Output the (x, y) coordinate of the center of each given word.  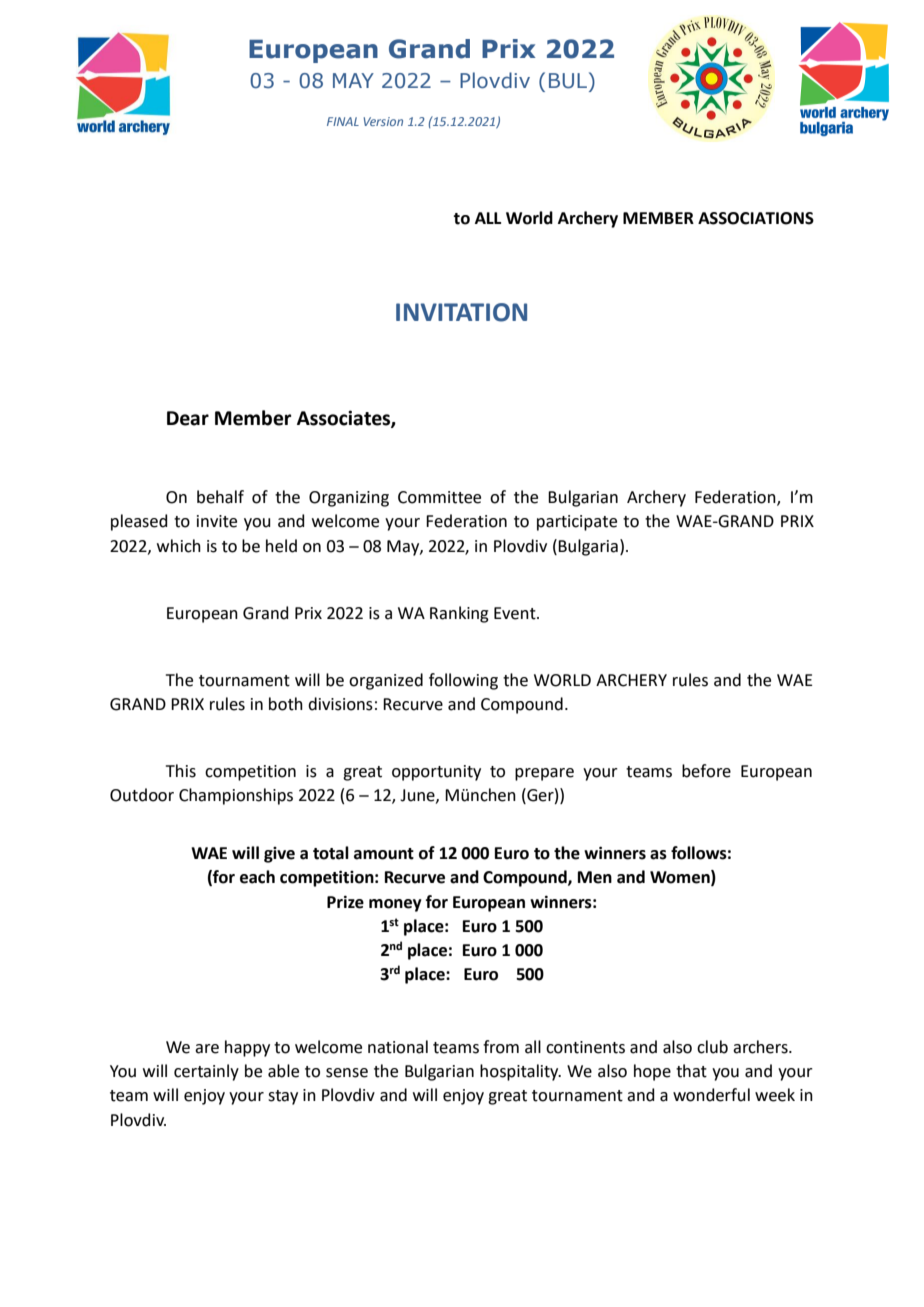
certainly (206, 1072)
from (501, 1047)
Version (383, 121)
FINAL (343, 121)
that (691, 1071)
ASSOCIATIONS (756, 218)
